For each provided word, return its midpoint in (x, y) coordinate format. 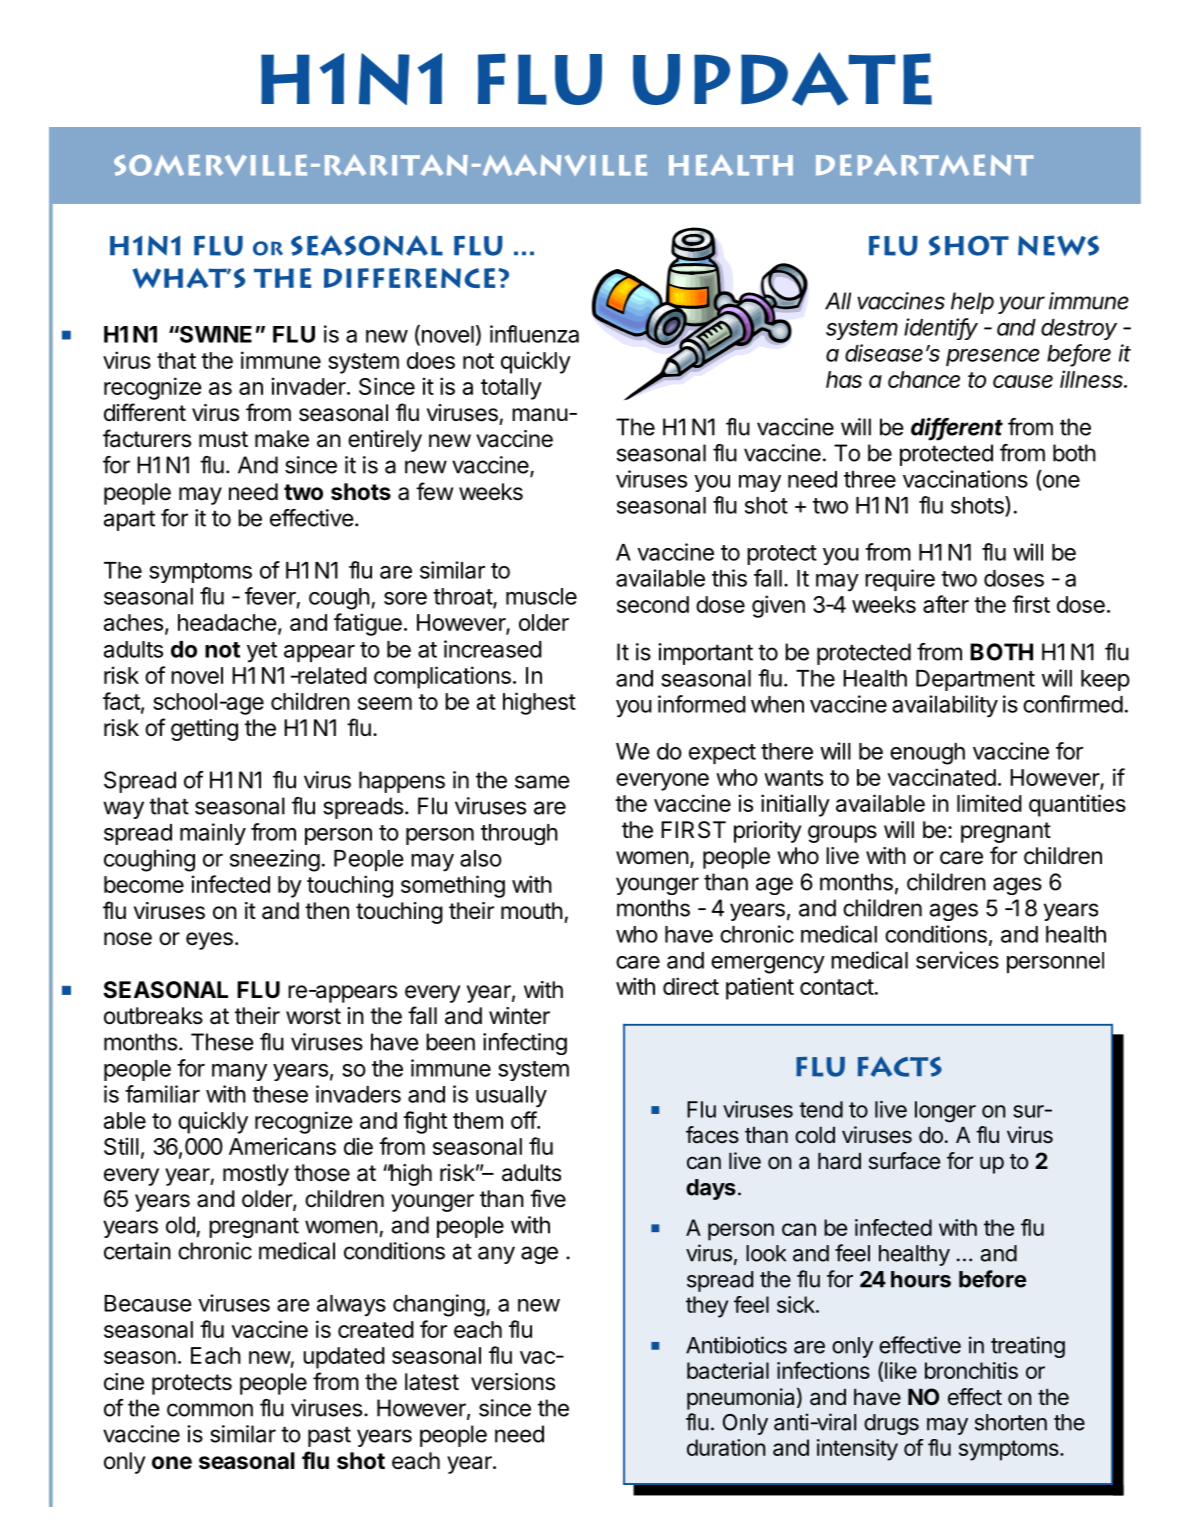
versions (513, 1382)
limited (989, 803)
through (519, 834)
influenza (534, 334)
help (972, 303)
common (210, 1410)
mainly (213, 834)
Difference (409, 278)
